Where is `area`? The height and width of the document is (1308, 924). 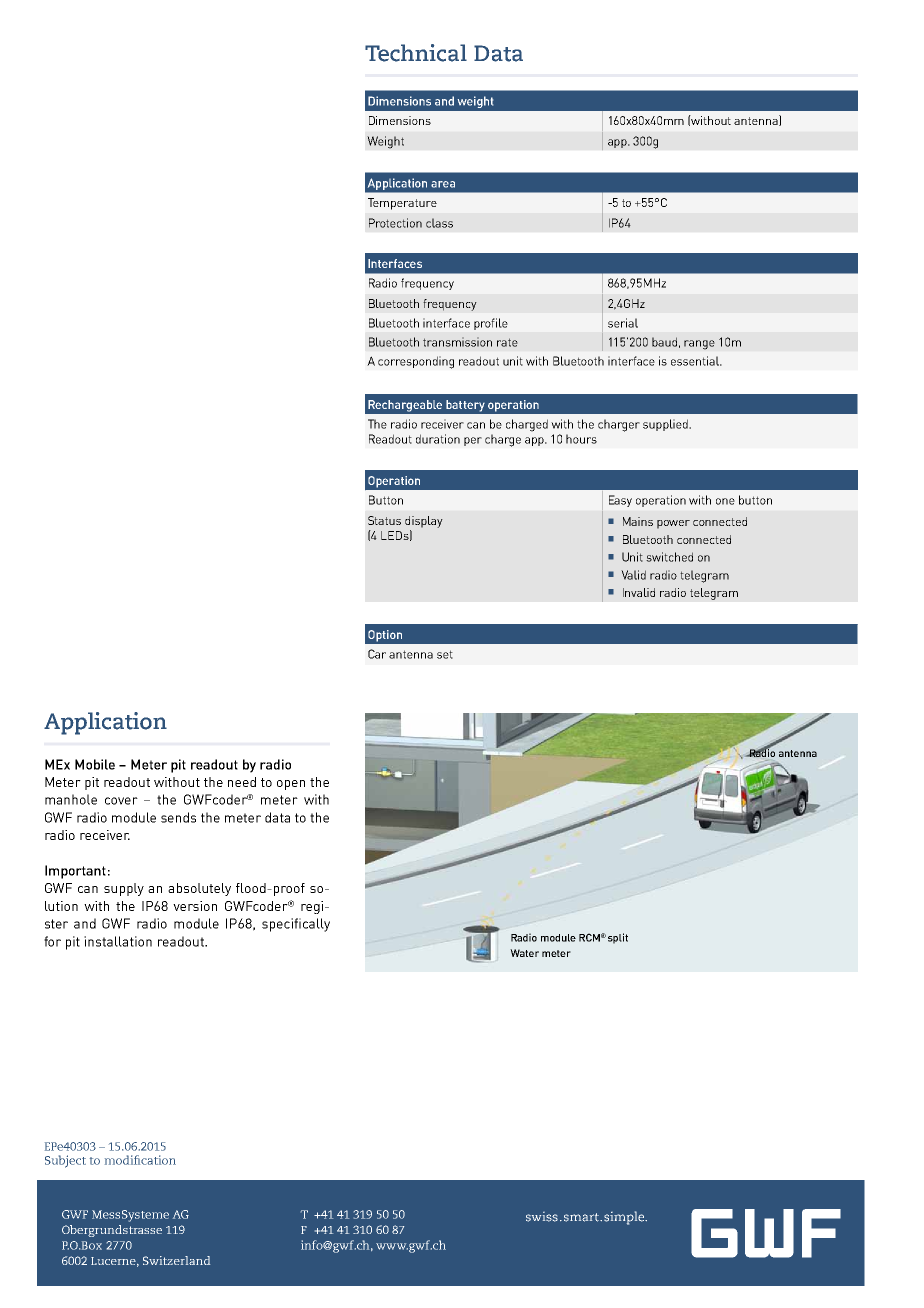 area is located at coordinates (443, 184).
